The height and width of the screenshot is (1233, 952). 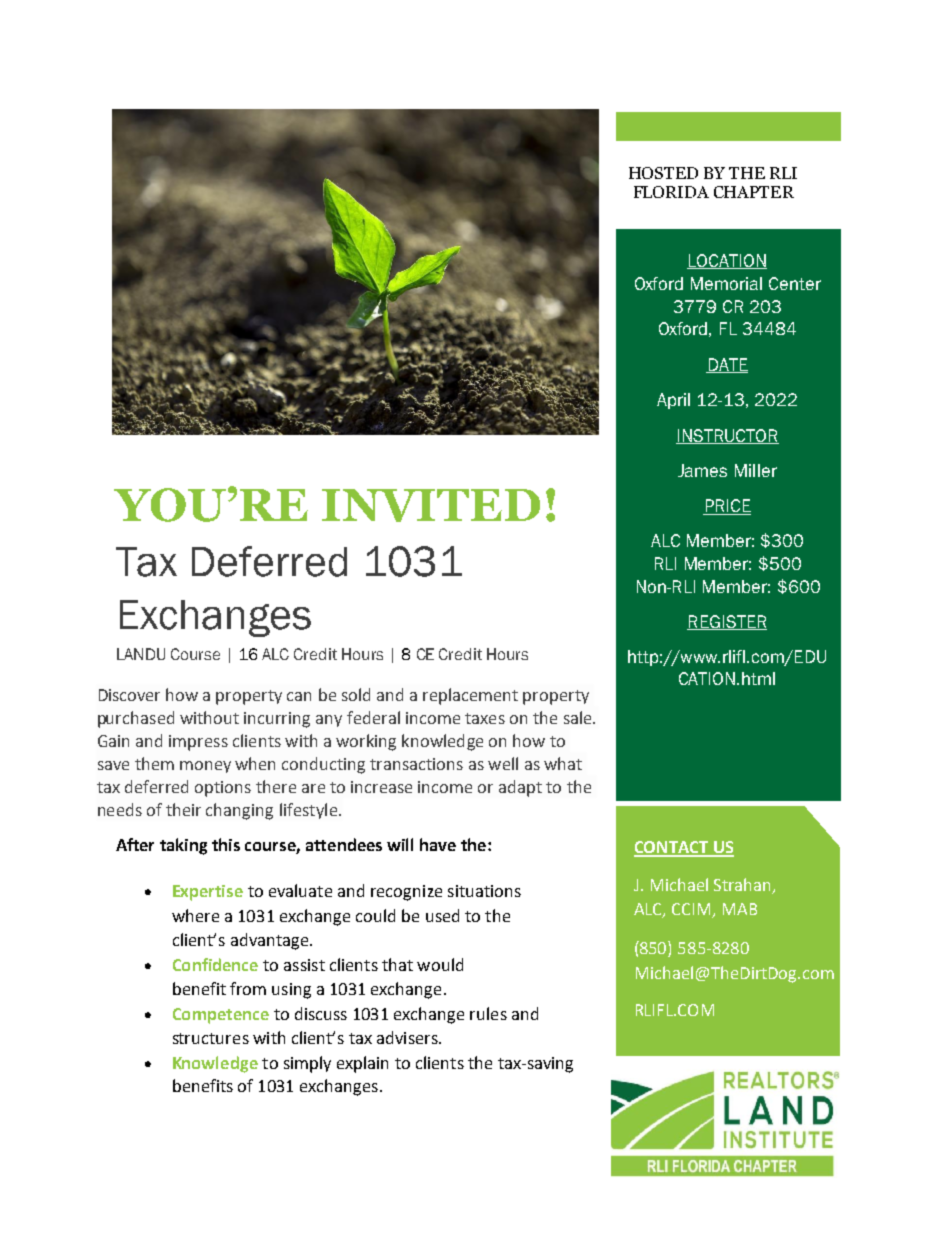 What do you see at coordinates (727, 622) in the screenshot?
I see `REGISTER` at bounding box center [727, 622].
